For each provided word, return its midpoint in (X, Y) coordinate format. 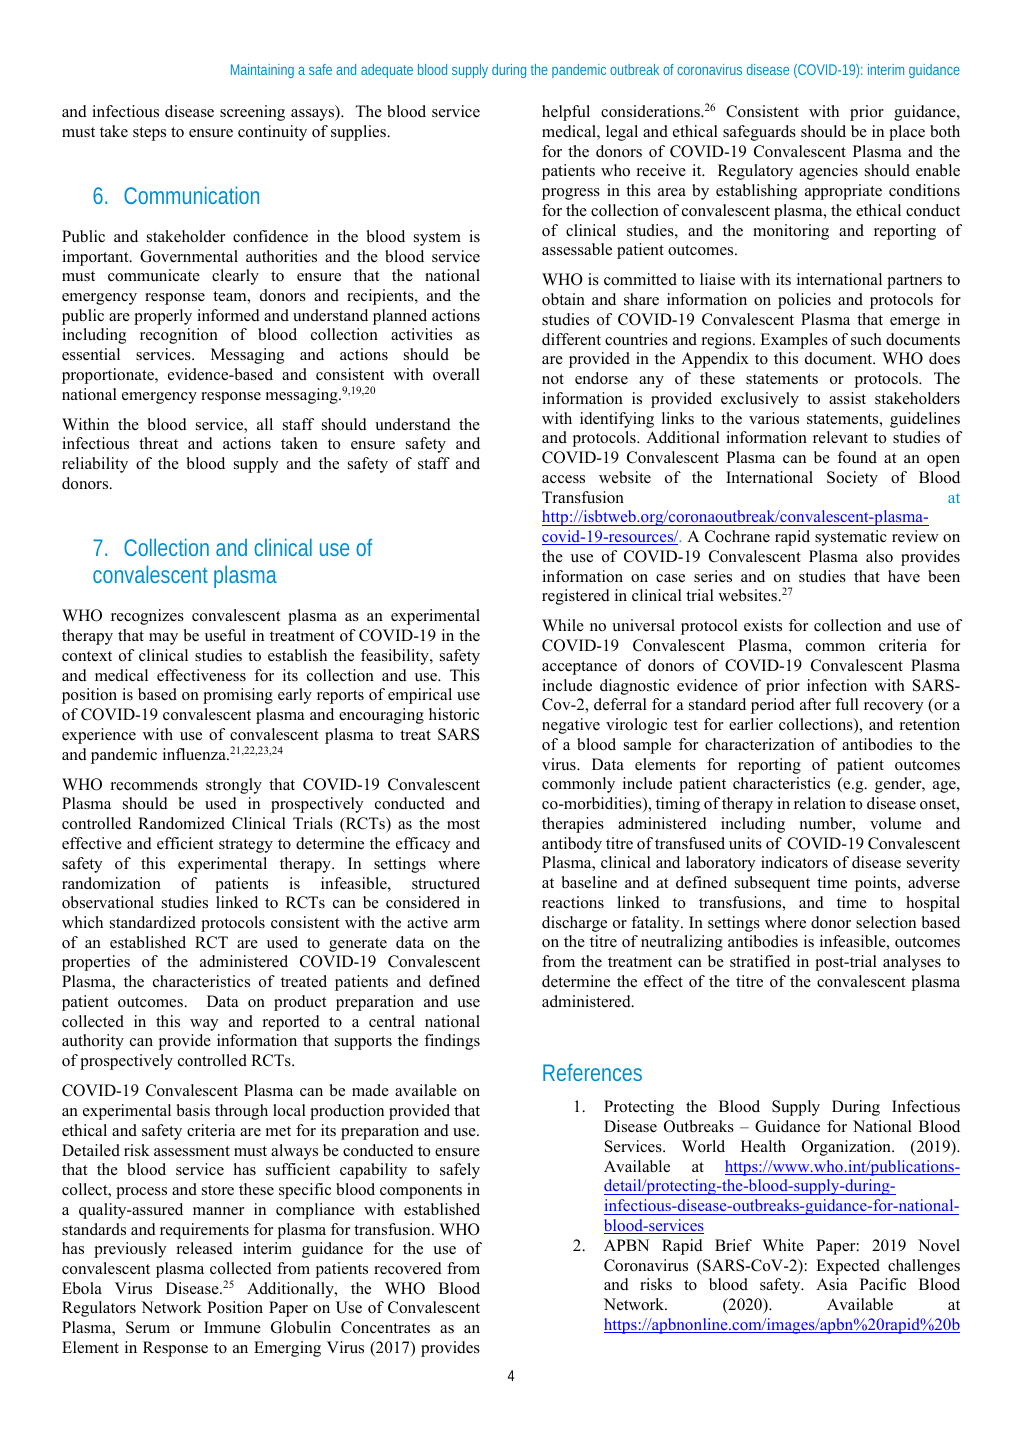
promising (238, 696)
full (847, 704)
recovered (408, 1268)
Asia (831, 1284)
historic (454, 714)
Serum (148, 1327)
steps (149, 134)
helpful (566, 113)
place (907, 133)
